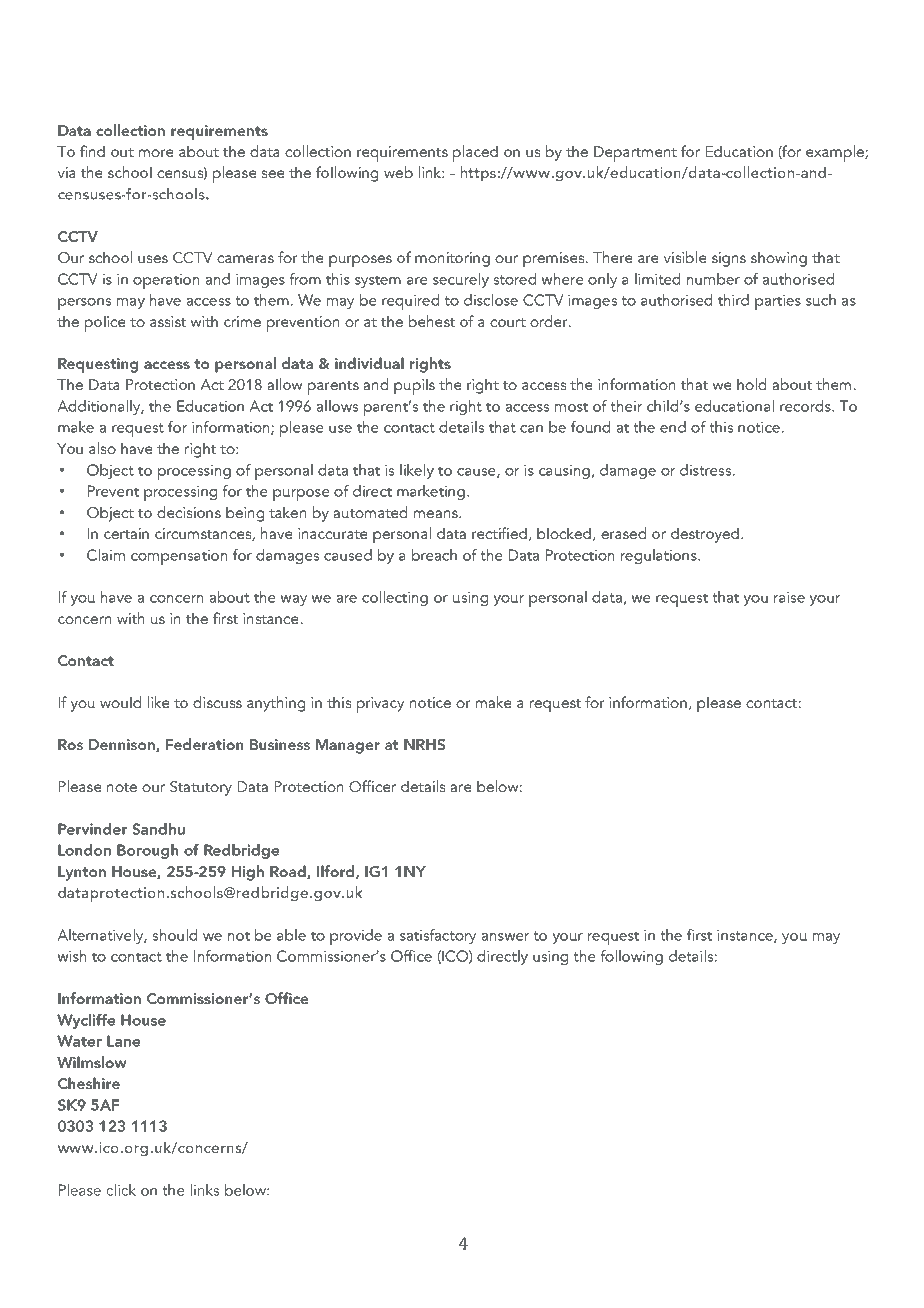 Image resolution: width=924 pixels, height=1308 pixels. I want to click on click, so click(121, 1190).
